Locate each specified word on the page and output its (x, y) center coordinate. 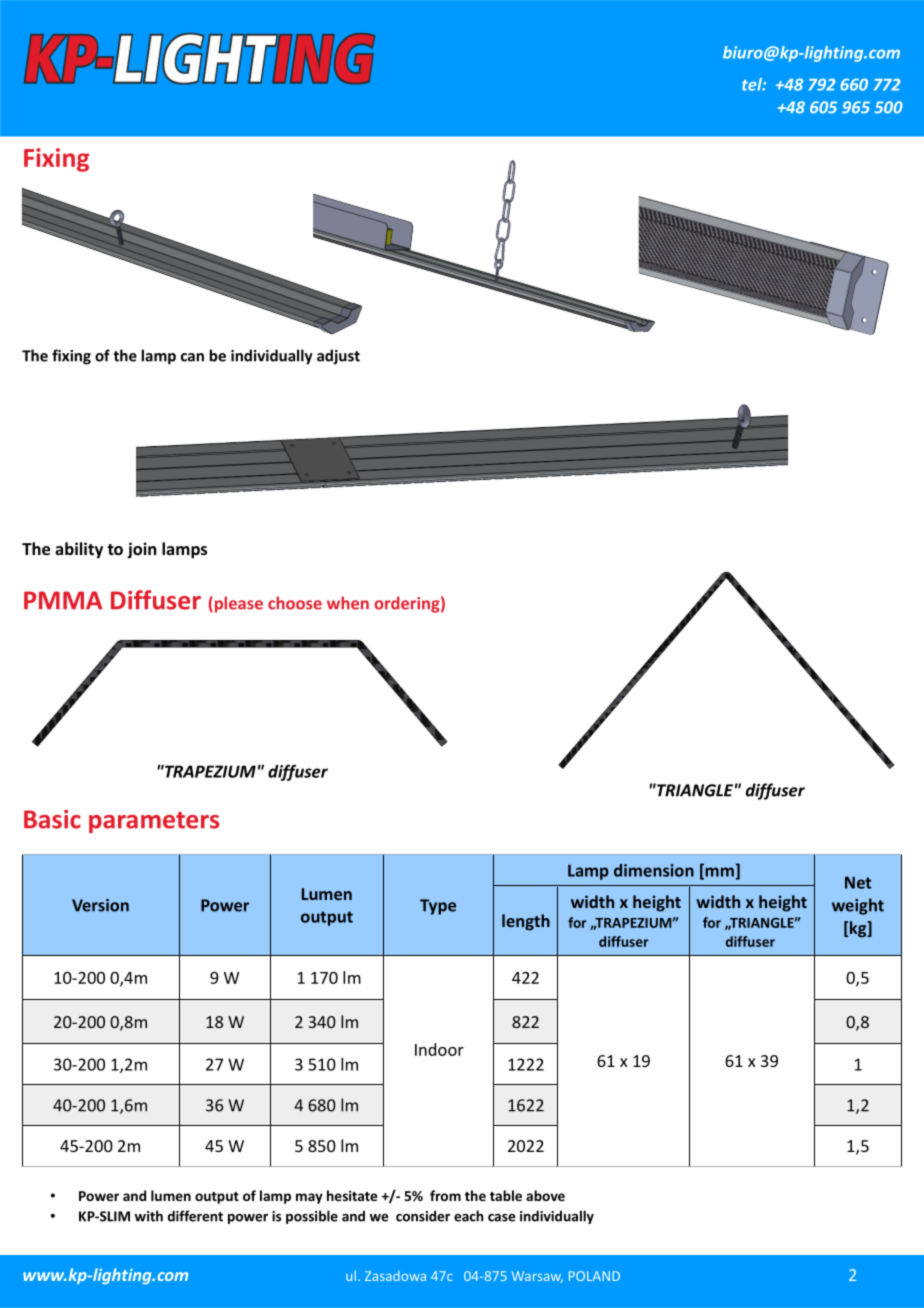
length (526, 922)
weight (858, 906)
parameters (154, 822)
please (237, 604)
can (192, 357)
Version (100, 905)
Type (438, 907)
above (545, 1195)
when (348, 603)
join (141, 550)
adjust (338, 357)
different (195, 1216)
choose (295, 603)
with (149, 1216)
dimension (654, 870)
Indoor (439, 1049)
